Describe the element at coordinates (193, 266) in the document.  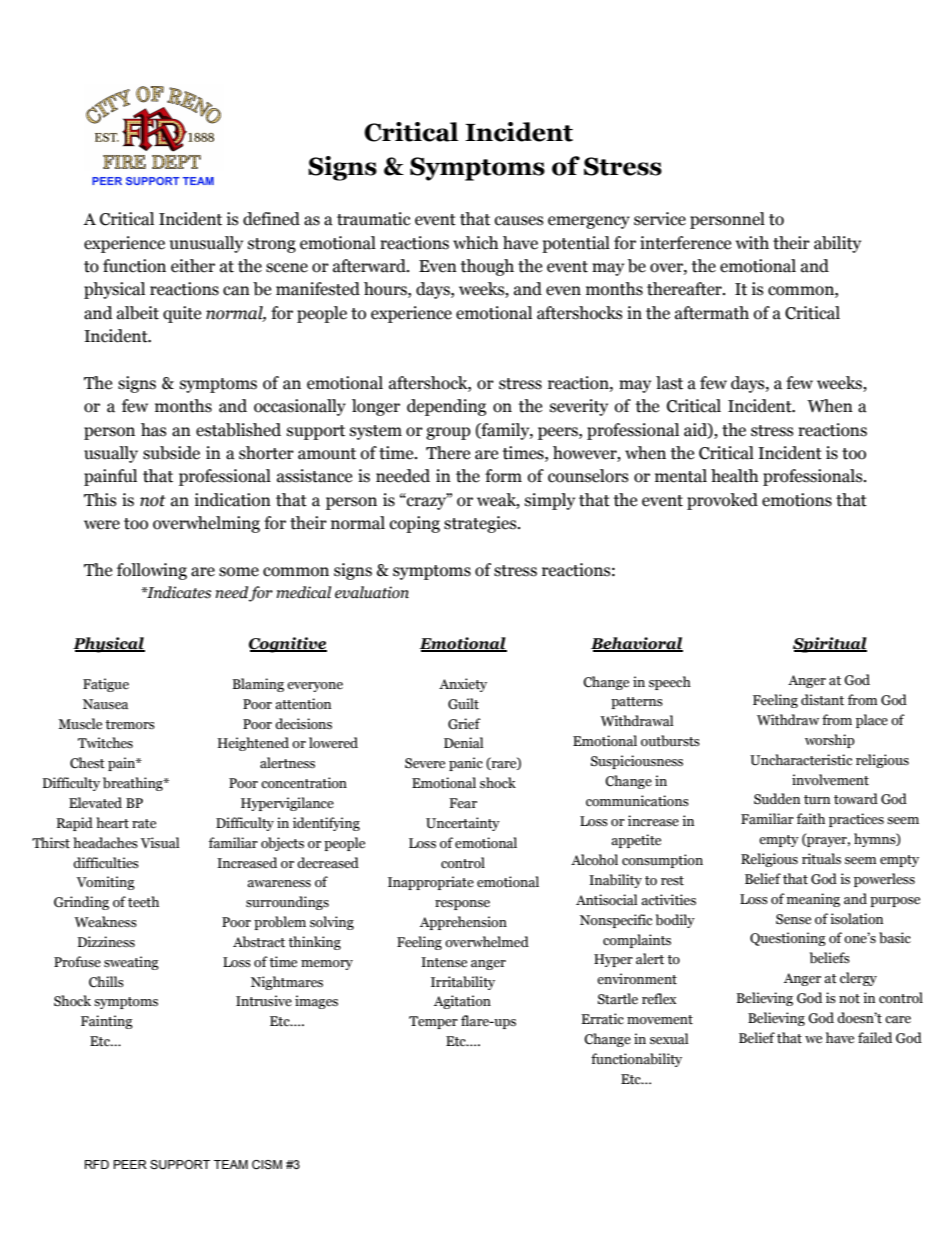
I see `either` at that location.
